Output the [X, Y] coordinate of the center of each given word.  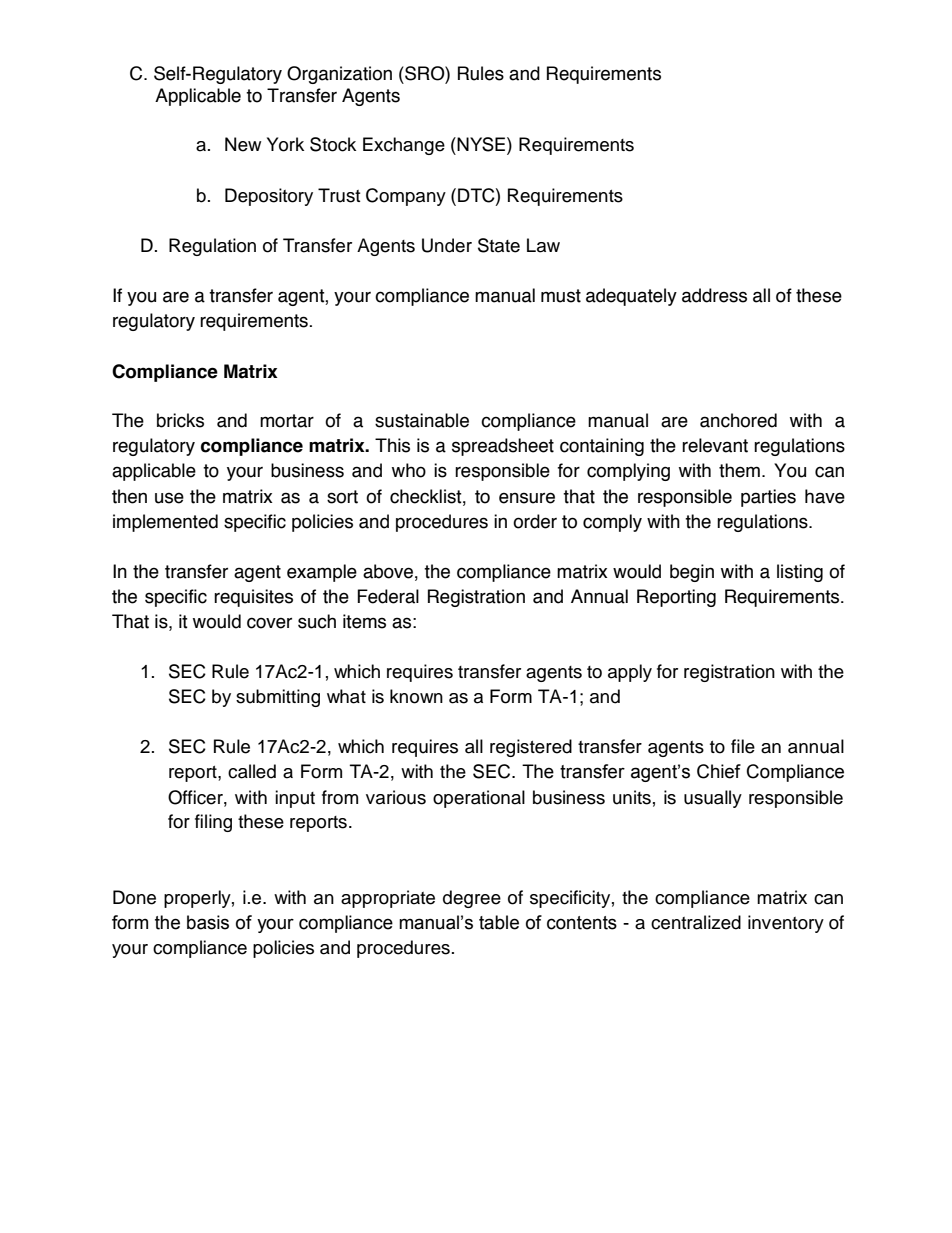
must [561, 296]
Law [543, 245]
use [169, 498]
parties [768, 498]
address [714, 295]
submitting [278, 698]
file [743, 746]
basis [208, 922]
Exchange [404, 146]
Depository [269, 197]
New [243, 144]
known [416, 696]
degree [472, 899]
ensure [527, 498]
